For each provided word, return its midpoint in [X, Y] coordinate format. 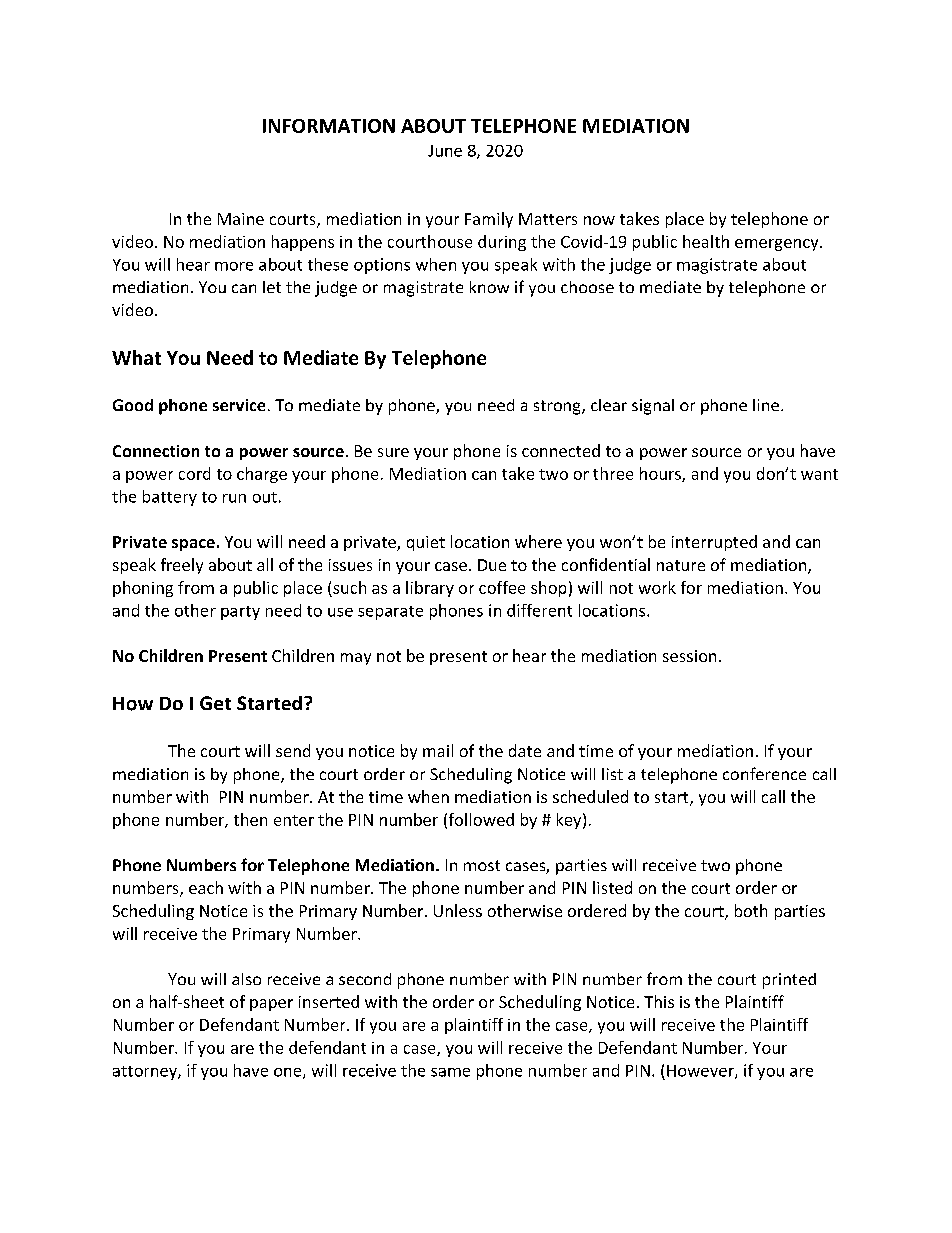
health [706, 241]
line [766, 405]
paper [271, 1005]
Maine [241, 219]
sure [393, 452]
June [445, 151]
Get [215, 703]
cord [194, 473]
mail [438, 750]
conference [764, 773]
